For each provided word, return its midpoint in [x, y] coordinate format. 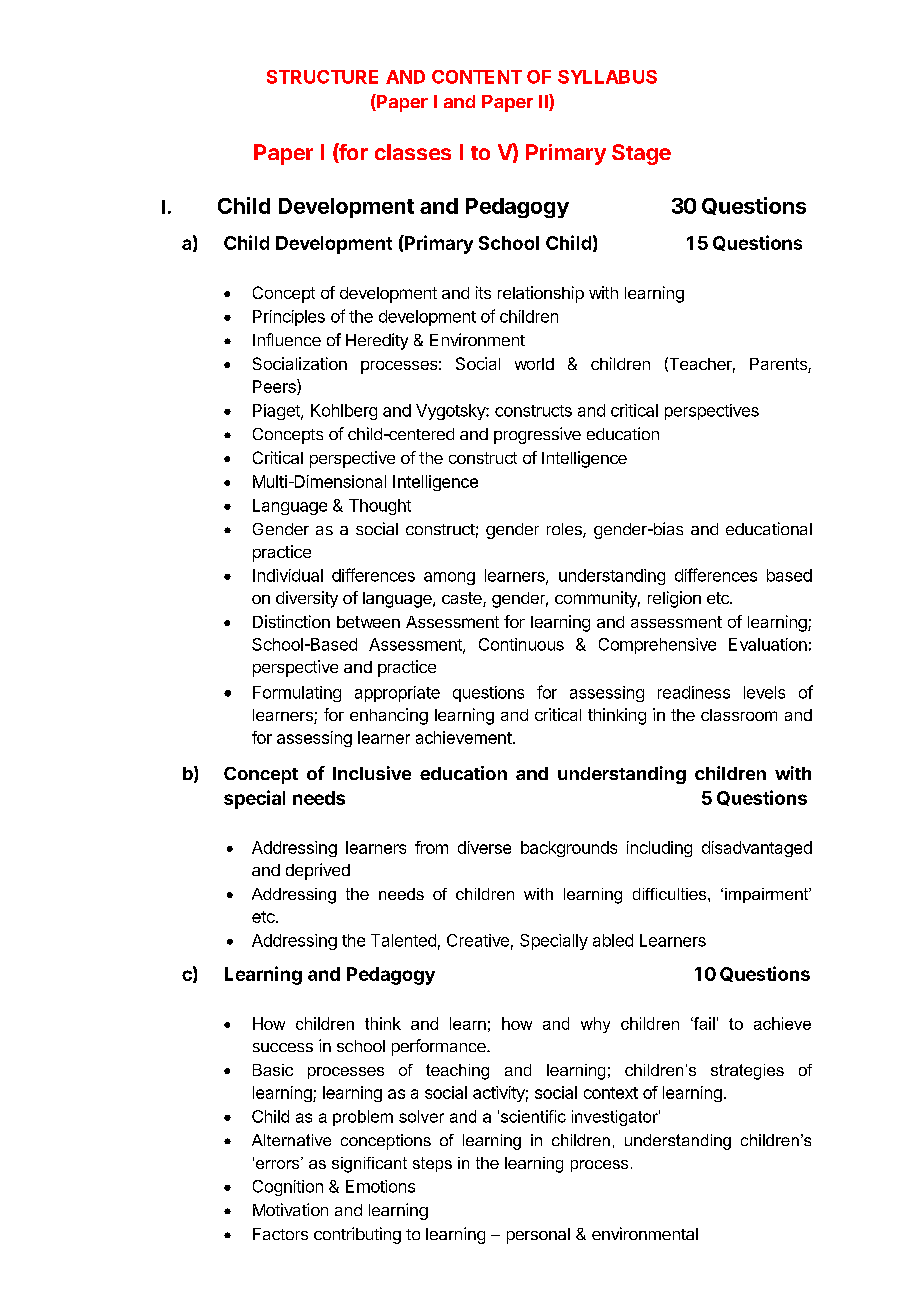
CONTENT [477, 77]
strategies [747, 1072]
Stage [641, 154]
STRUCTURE [322, 77]
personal [538, 1236]
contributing [357, 1235]
